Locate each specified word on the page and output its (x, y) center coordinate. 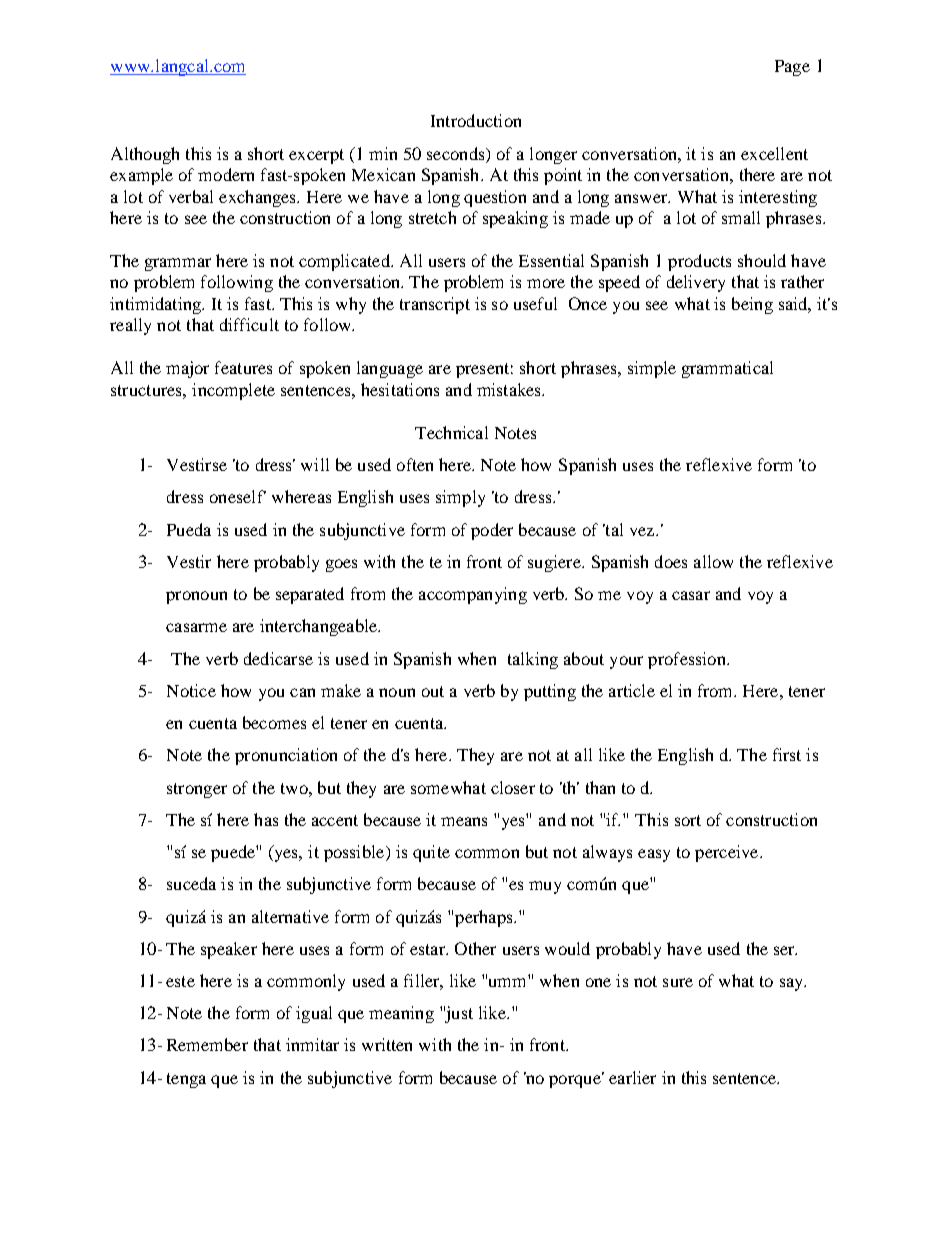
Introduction (476, 120)
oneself (238, 496)
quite (431, 853)
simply (460, 498)
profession (688, 660)
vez (643, 531)
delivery (696, 283)
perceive (728, 853)
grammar (178, 264)
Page (792, 68)
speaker (229, 950)
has (266, 819)
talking (533, 660)
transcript (435, 305)
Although (145, 155)
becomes (274, 722)
